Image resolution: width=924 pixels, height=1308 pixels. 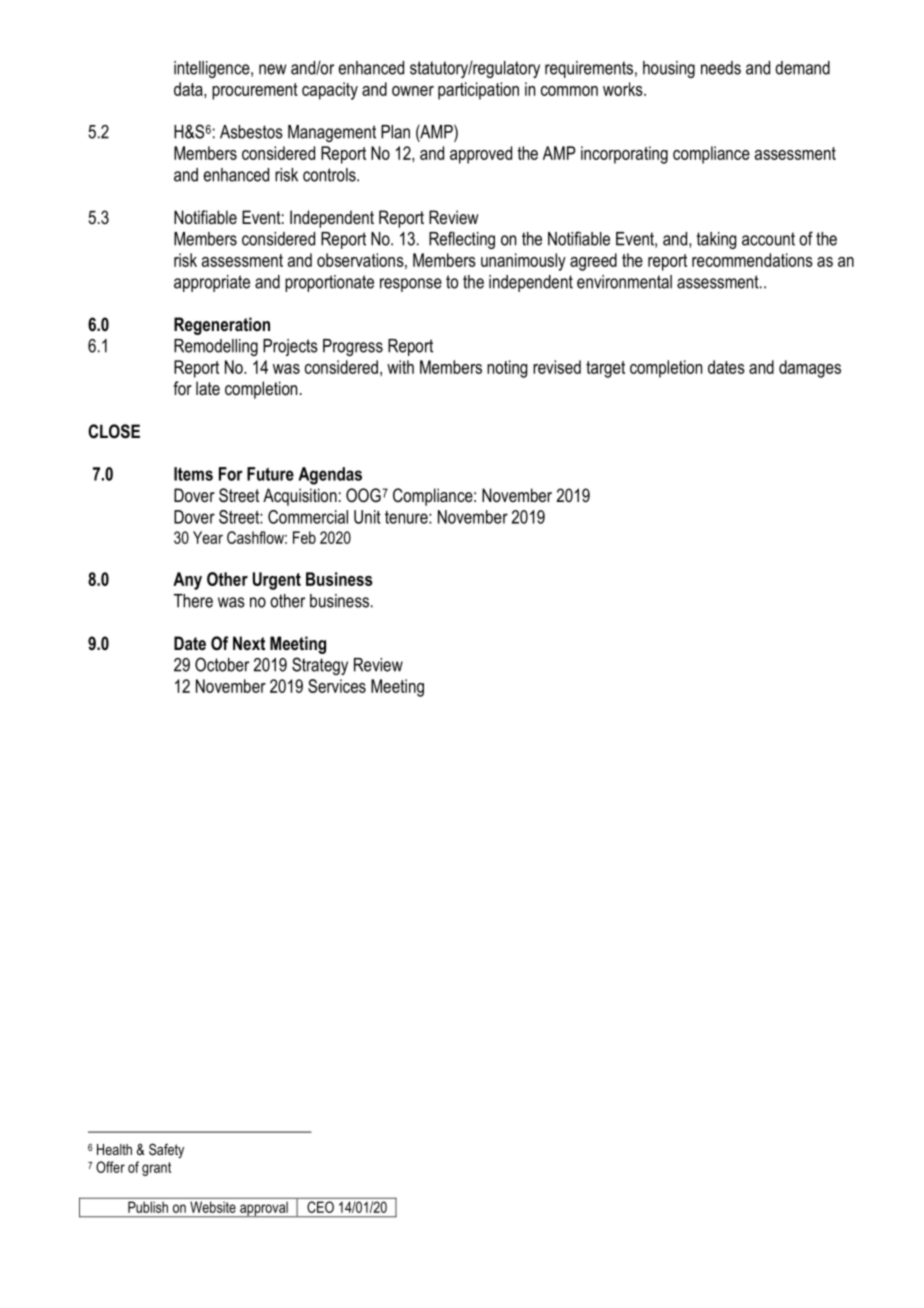 I want to click on noting, so click(x=507, y=369).
